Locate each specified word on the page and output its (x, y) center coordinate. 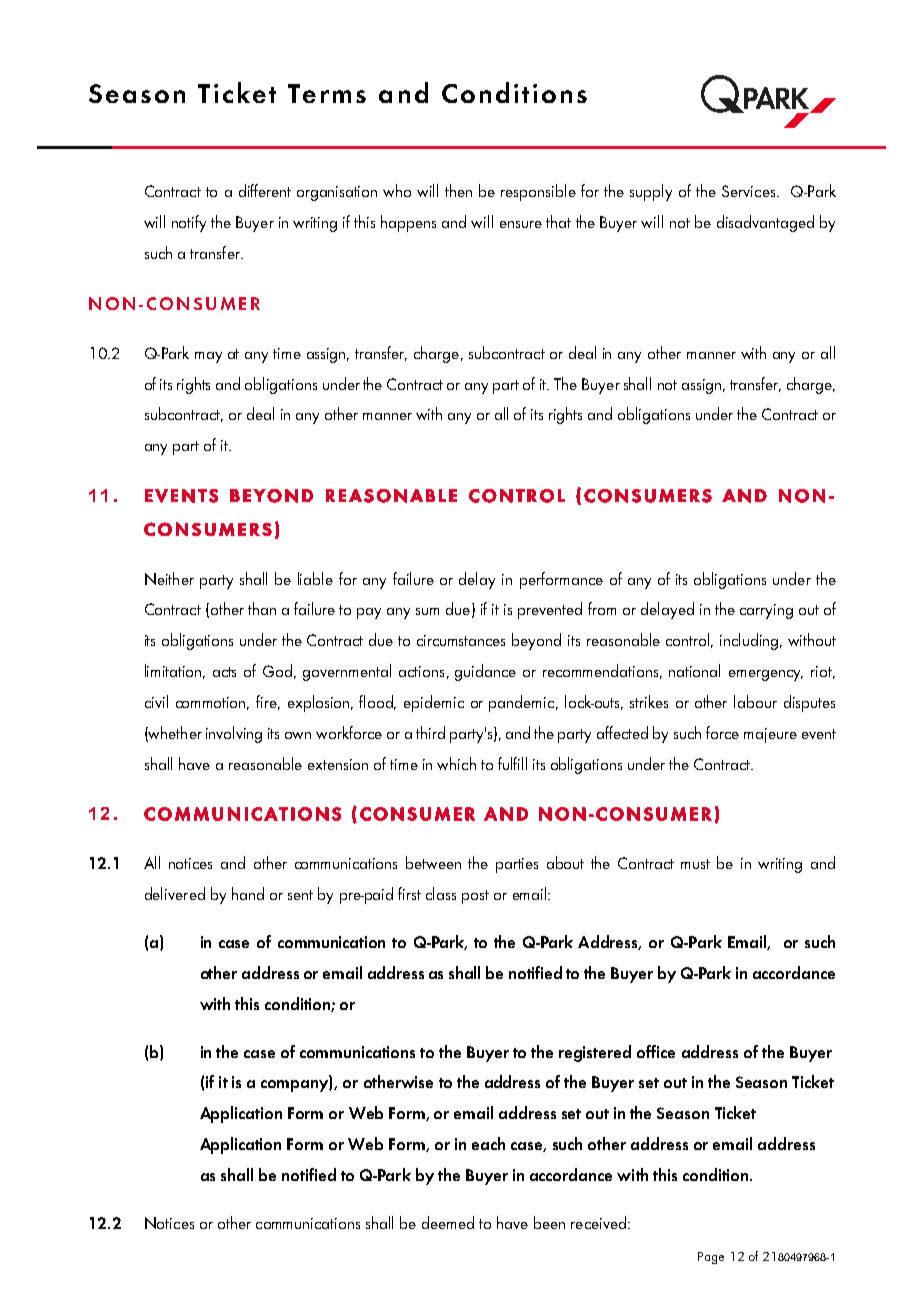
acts (224, 672)
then (458, 190)
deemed (448, 1222)
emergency (766, 675)
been (549, 1222)
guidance (485, 672)
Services (750, 191)
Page (711, 1258)
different (265, 190)
